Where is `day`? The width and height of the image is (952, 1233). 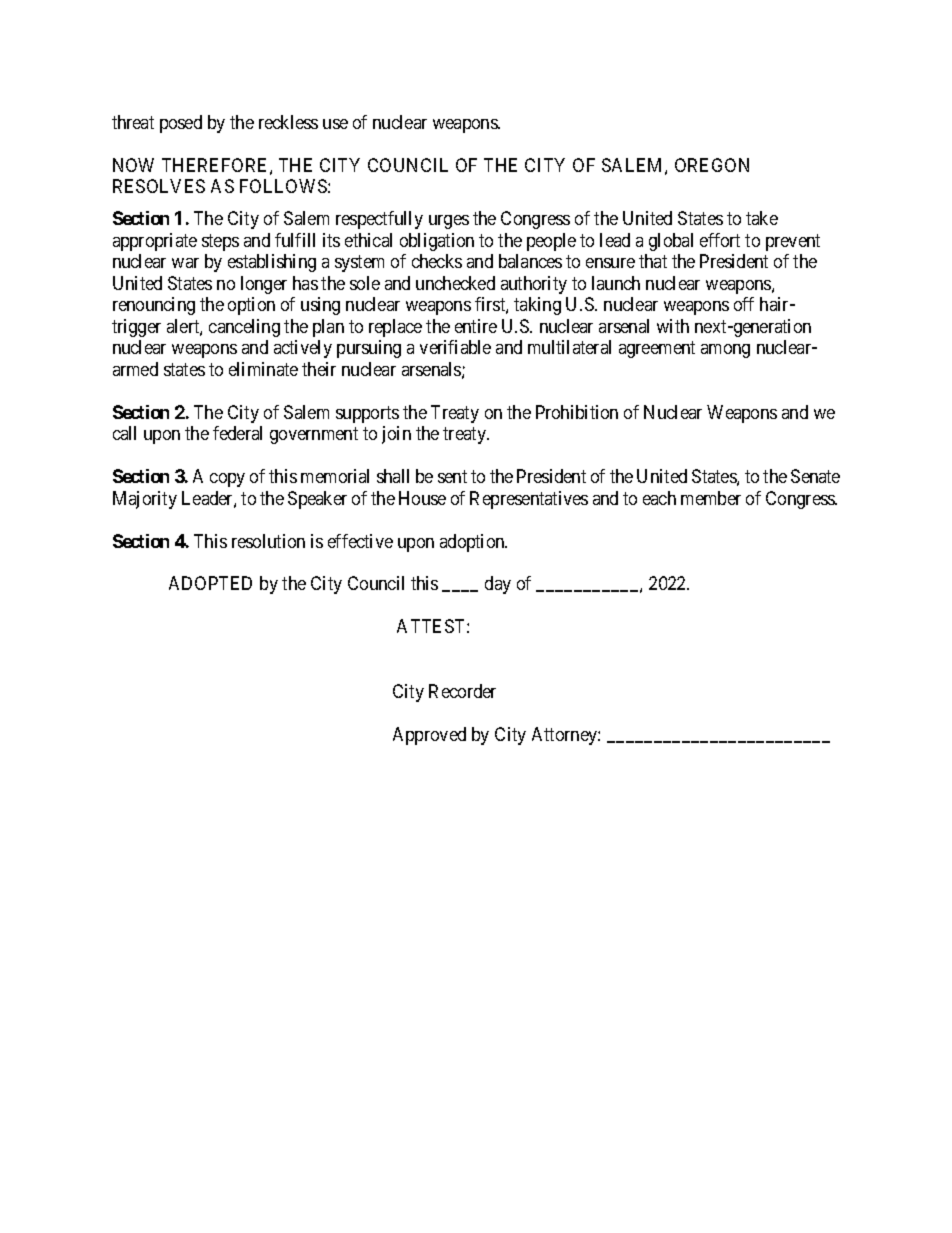 day is located at coordinates (498, 585).
